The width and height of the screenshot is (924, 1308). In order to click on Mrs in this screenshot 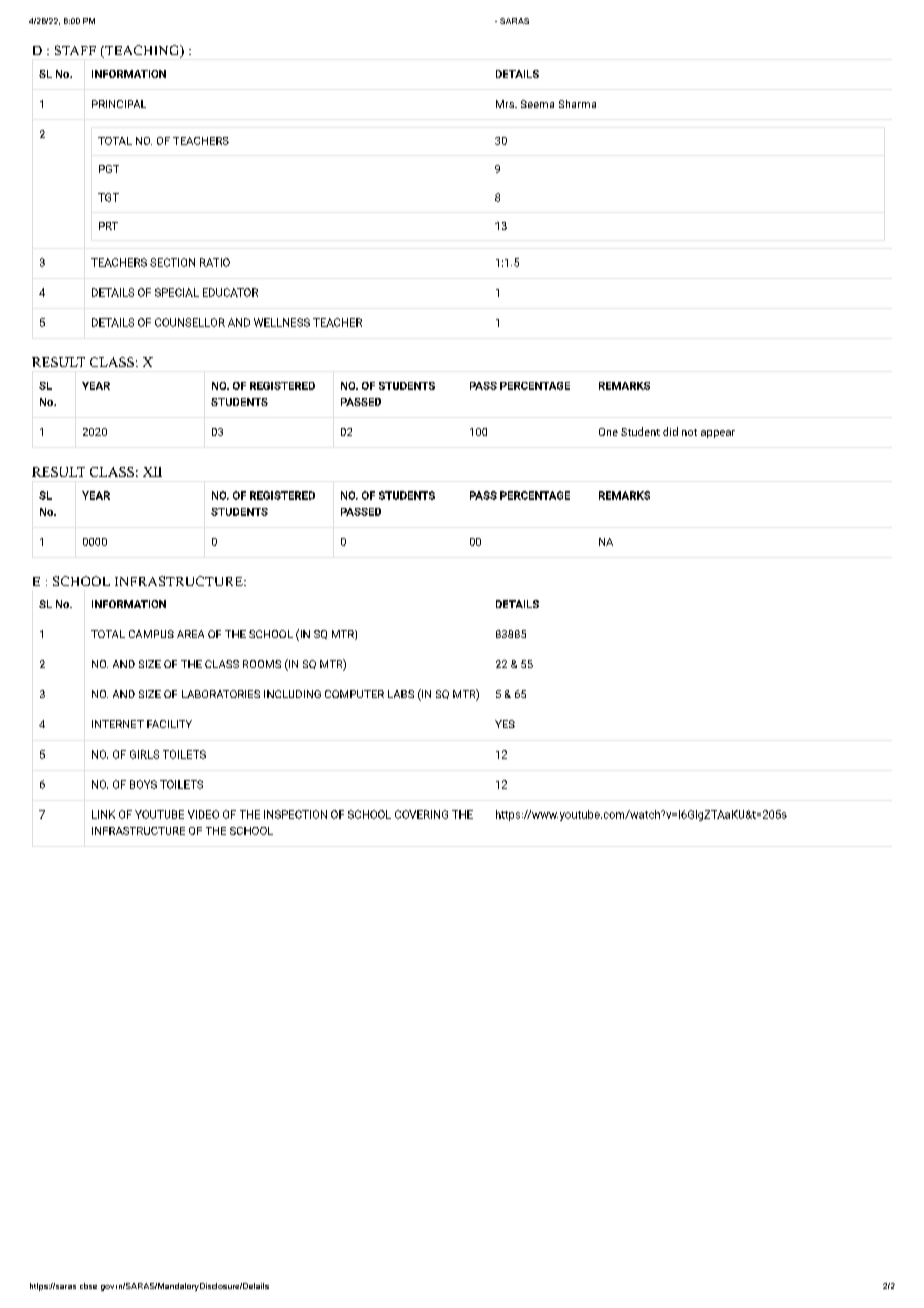, I will do `click(506, 104)`.
